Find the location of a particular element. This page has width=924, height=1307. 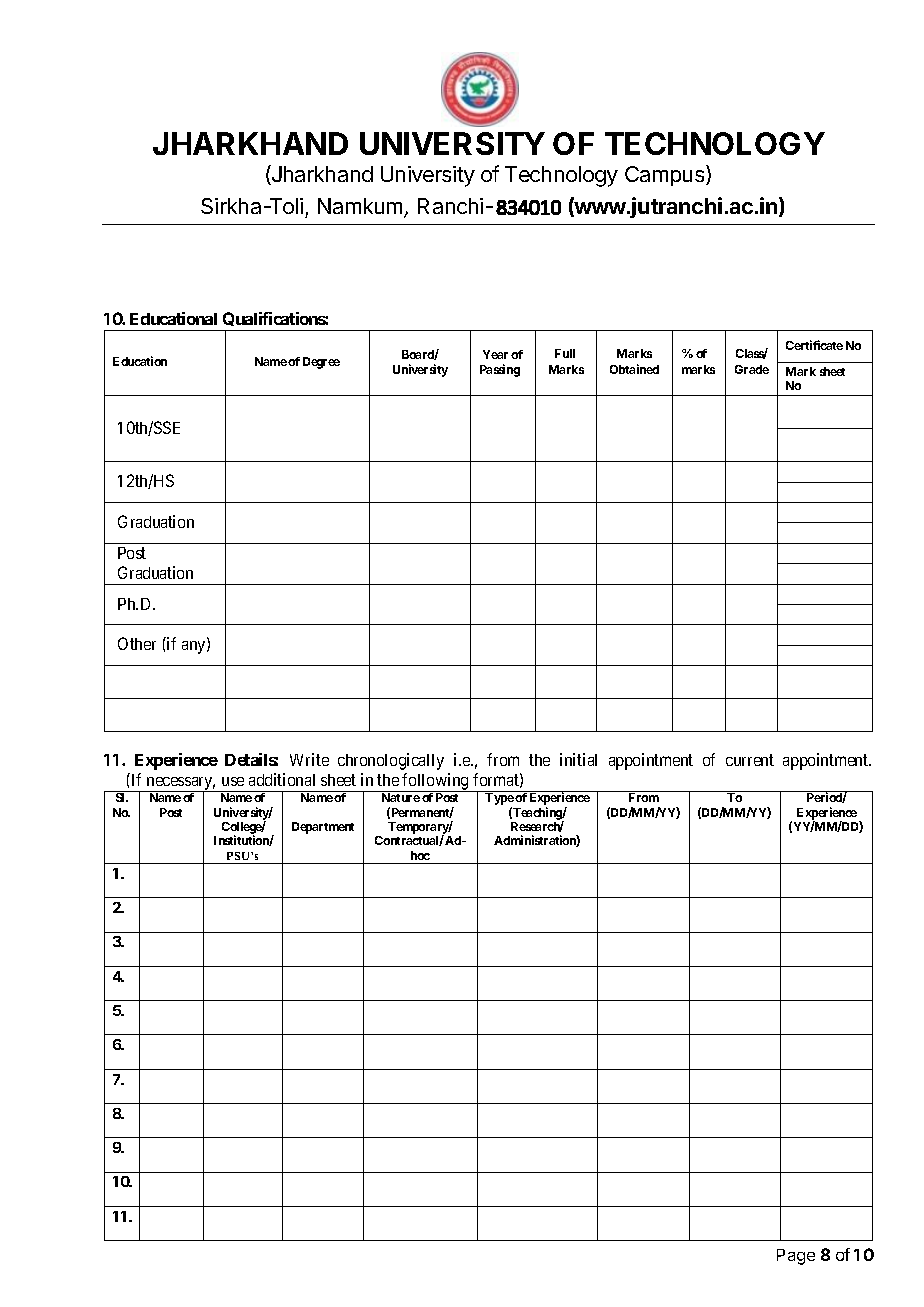

initial is located at coordinates (578, 759).
